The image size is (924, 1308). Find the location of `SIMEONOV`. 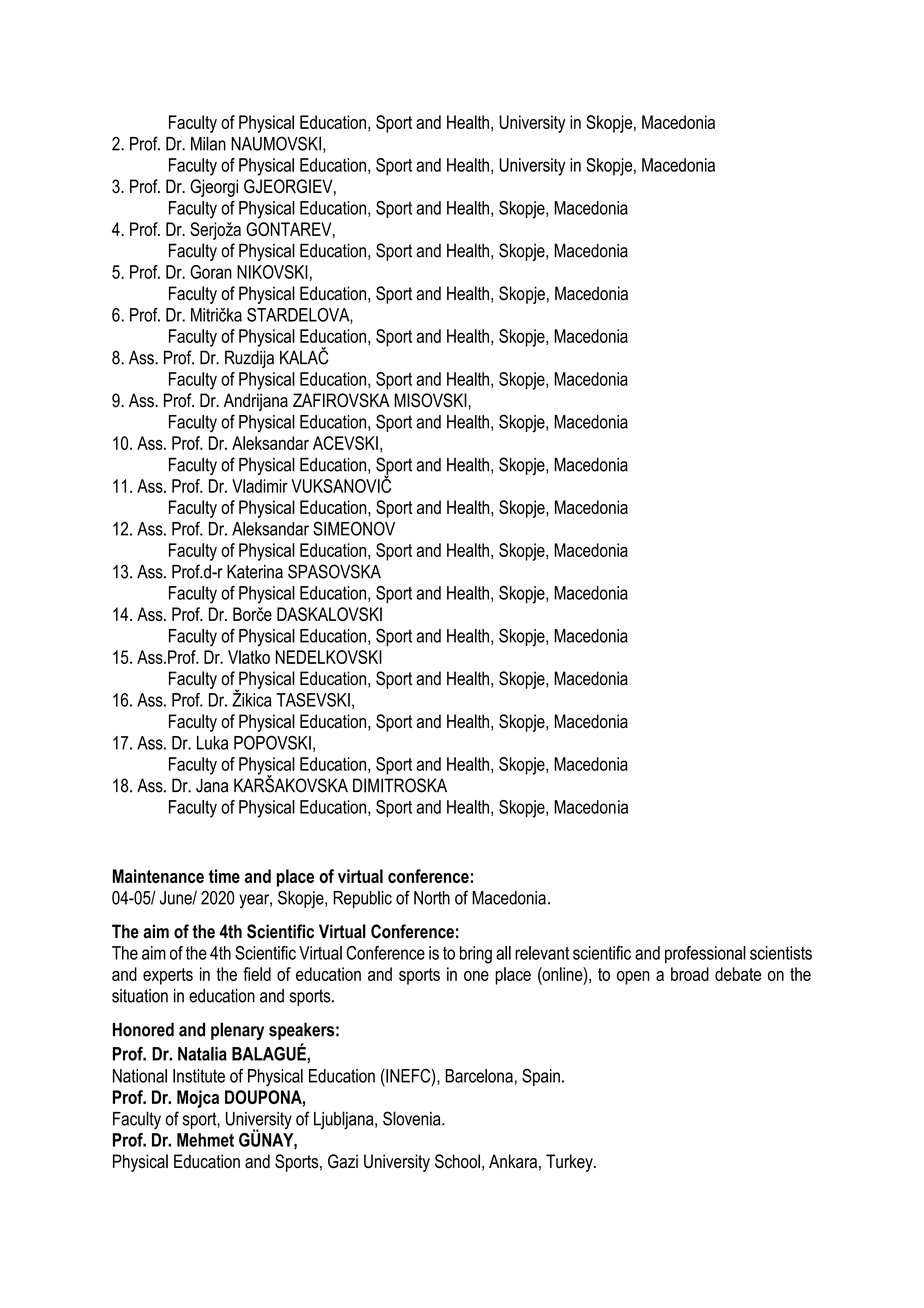

SIMEONOV is located at coordinates (354, 528).
